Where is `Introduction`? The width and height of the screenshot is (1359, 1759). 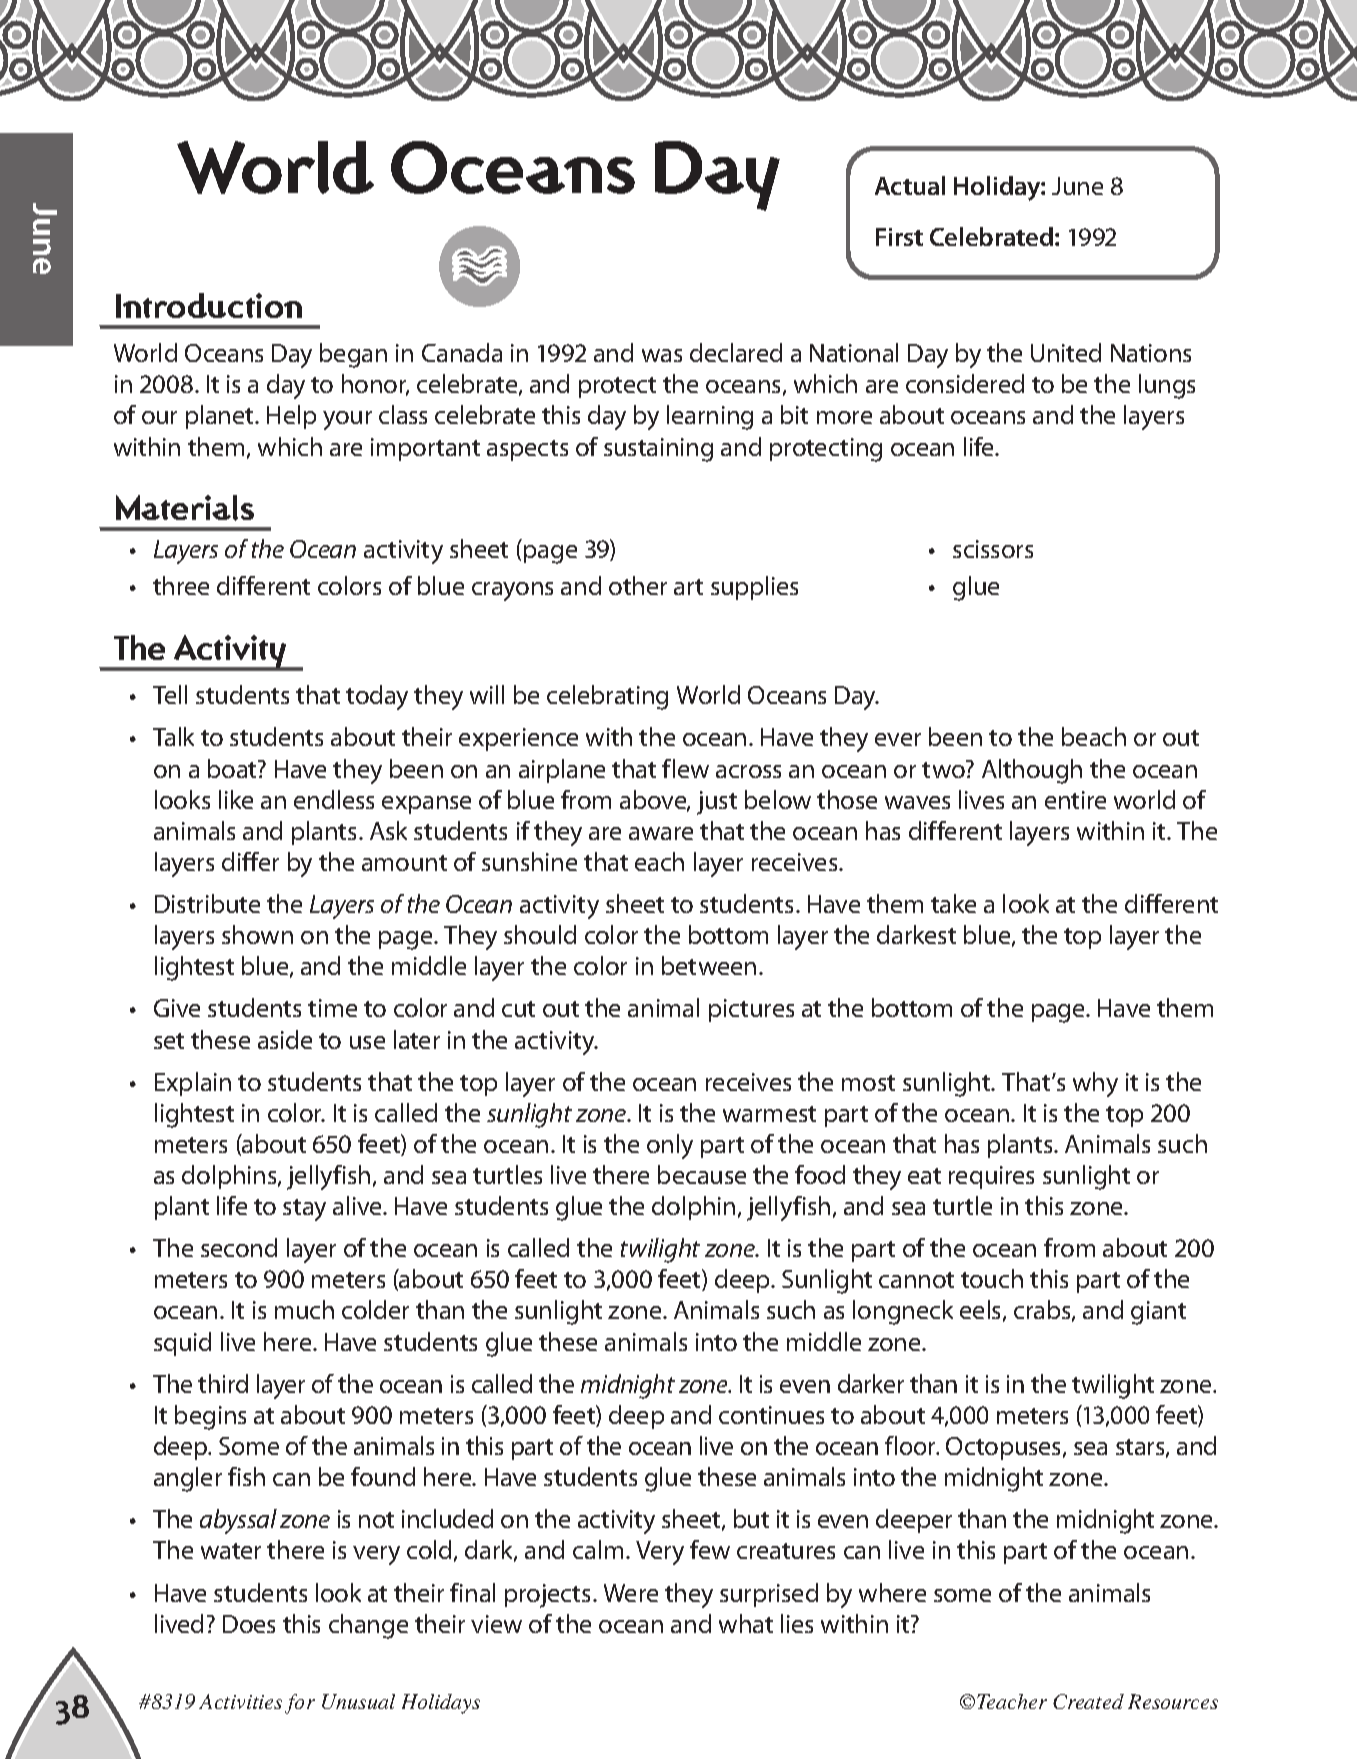
Introduction is located at coordinates (209, 305).
